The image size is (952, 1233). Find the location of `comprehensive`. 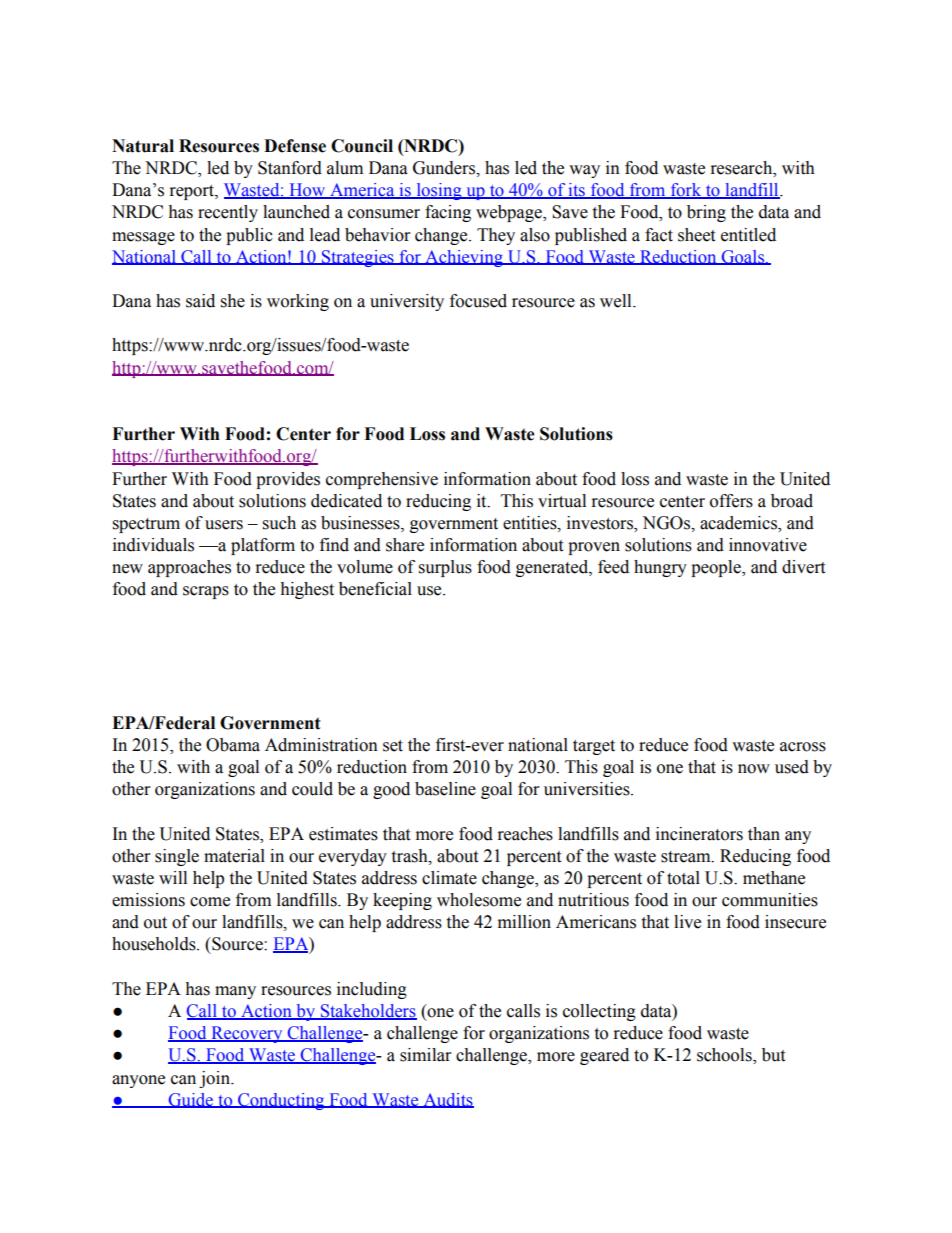

comprehensive is located at coordinates (382, 480).
